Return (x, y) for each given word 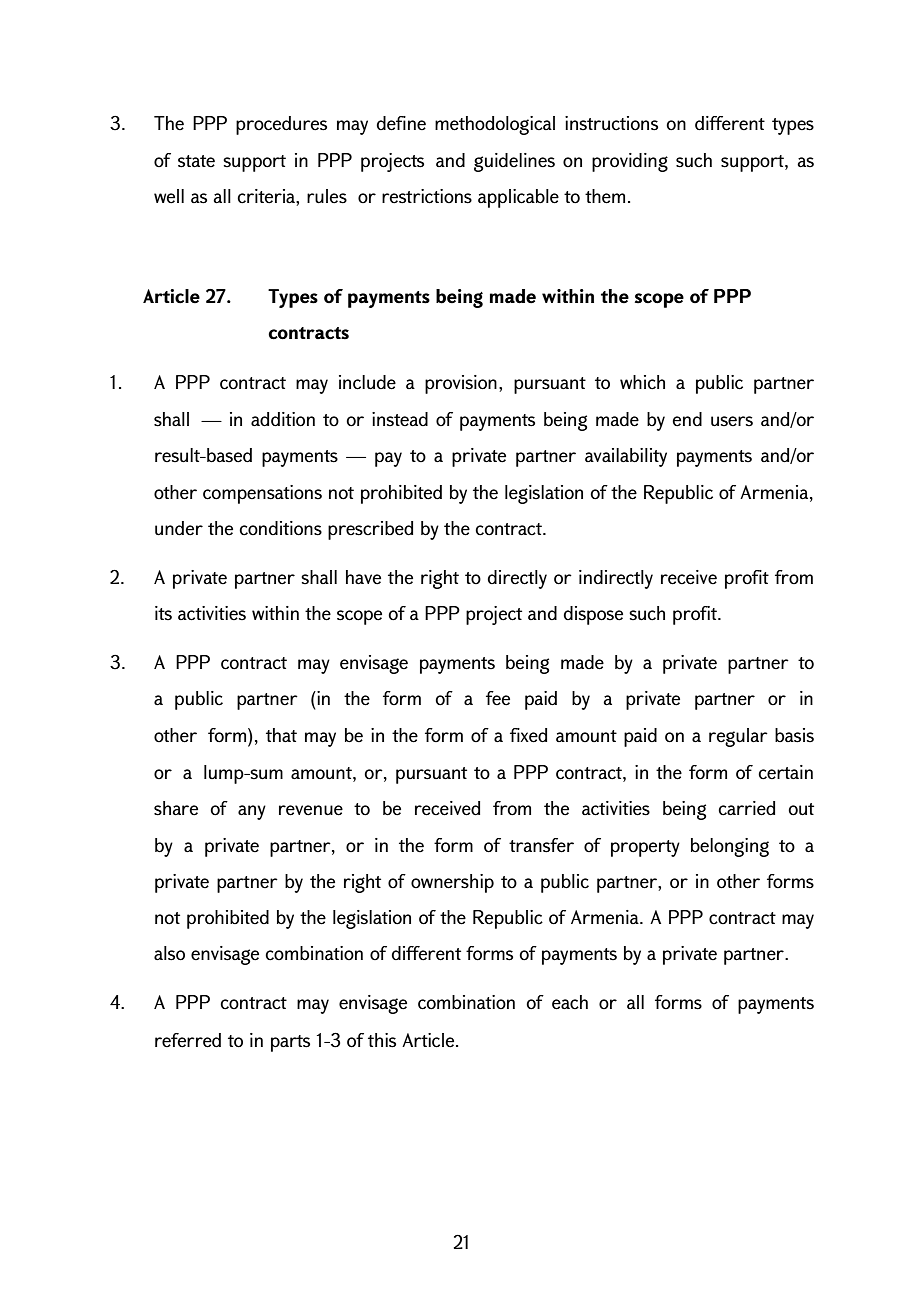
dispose (593, 615)
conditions (280, 528)
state (196, 161)
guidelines (514, 162)
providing (630, 162)
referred (188, 1040)
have (363, 577)
